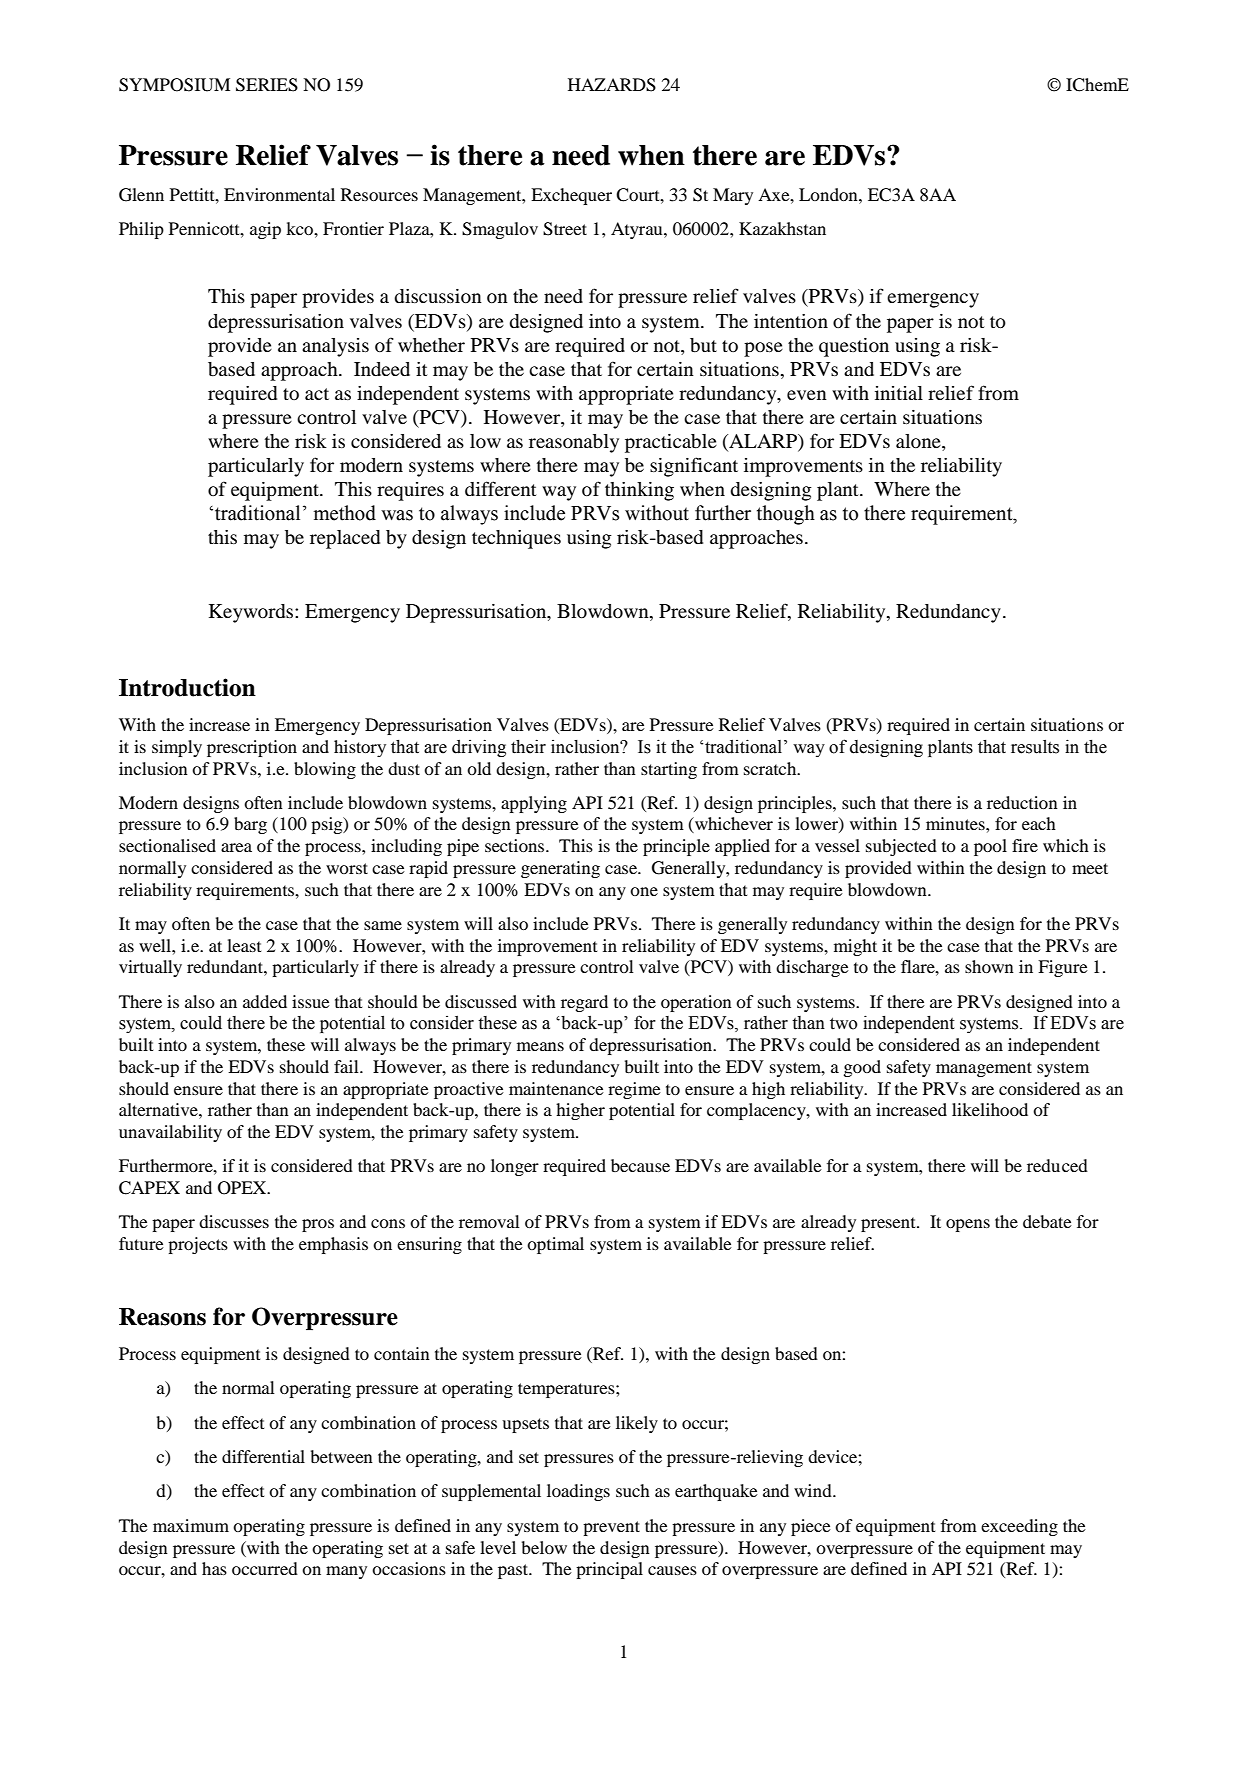 This screenshot has width=1248, height=1766. I want to click on added, so click(265, 1001).
